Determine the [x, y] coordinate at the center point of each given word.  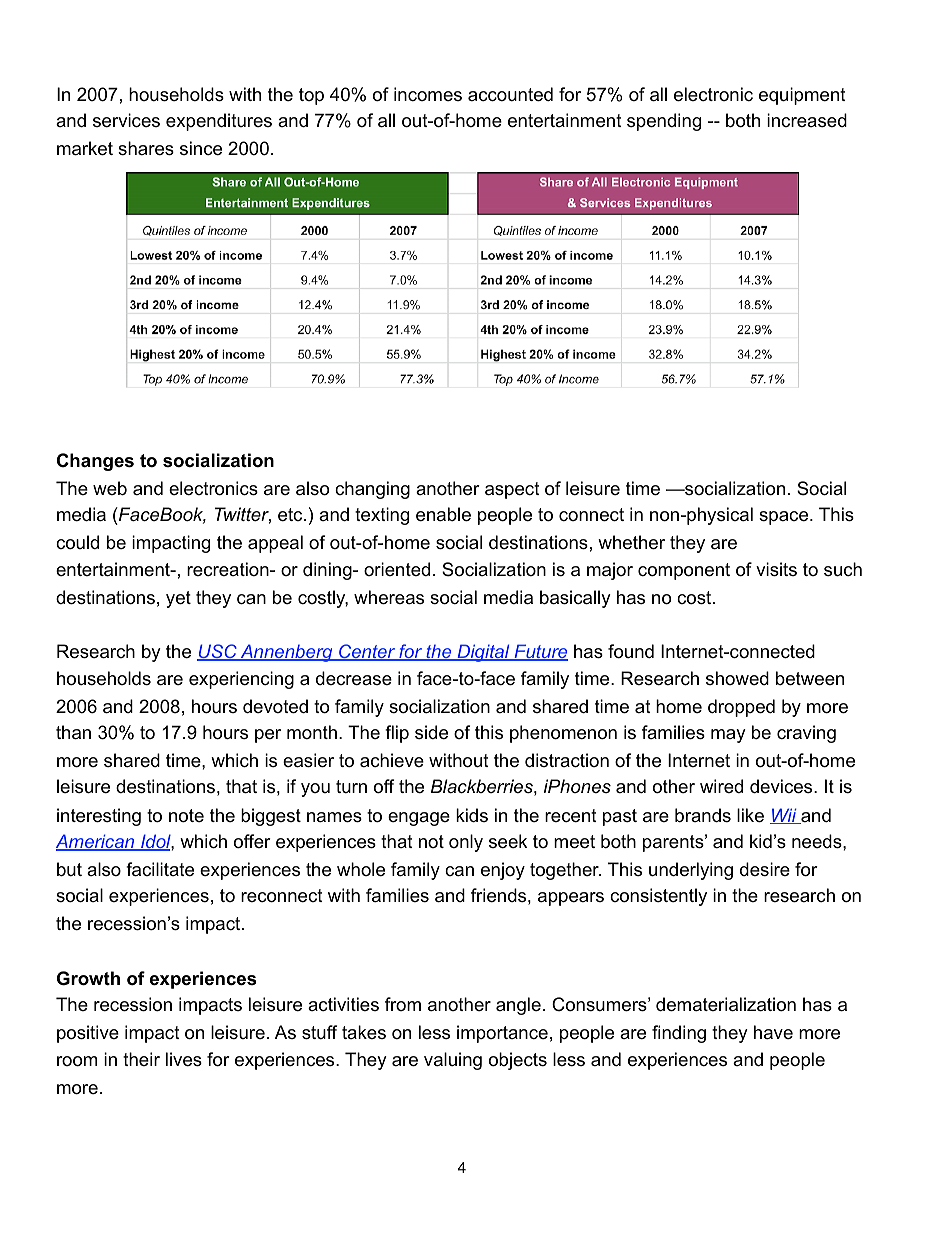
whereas [389, 597]
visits [776, 569]
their [141, 1059]
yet [178, 599]
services [126, 120]
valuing [453, 1061]
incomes [428, 94]
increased [807, 120]
